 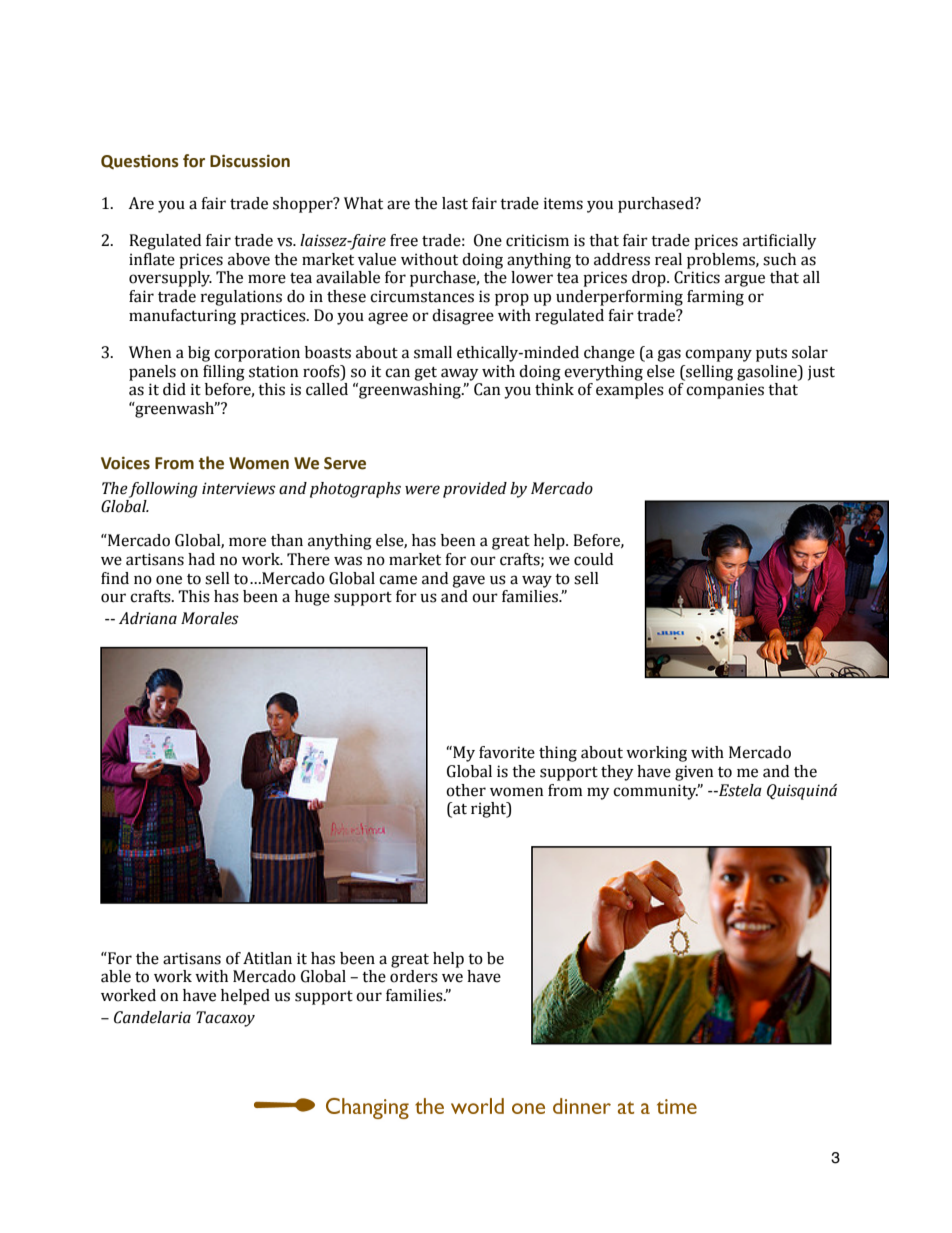 I want to click on gave, so click(x=468, y=581).
